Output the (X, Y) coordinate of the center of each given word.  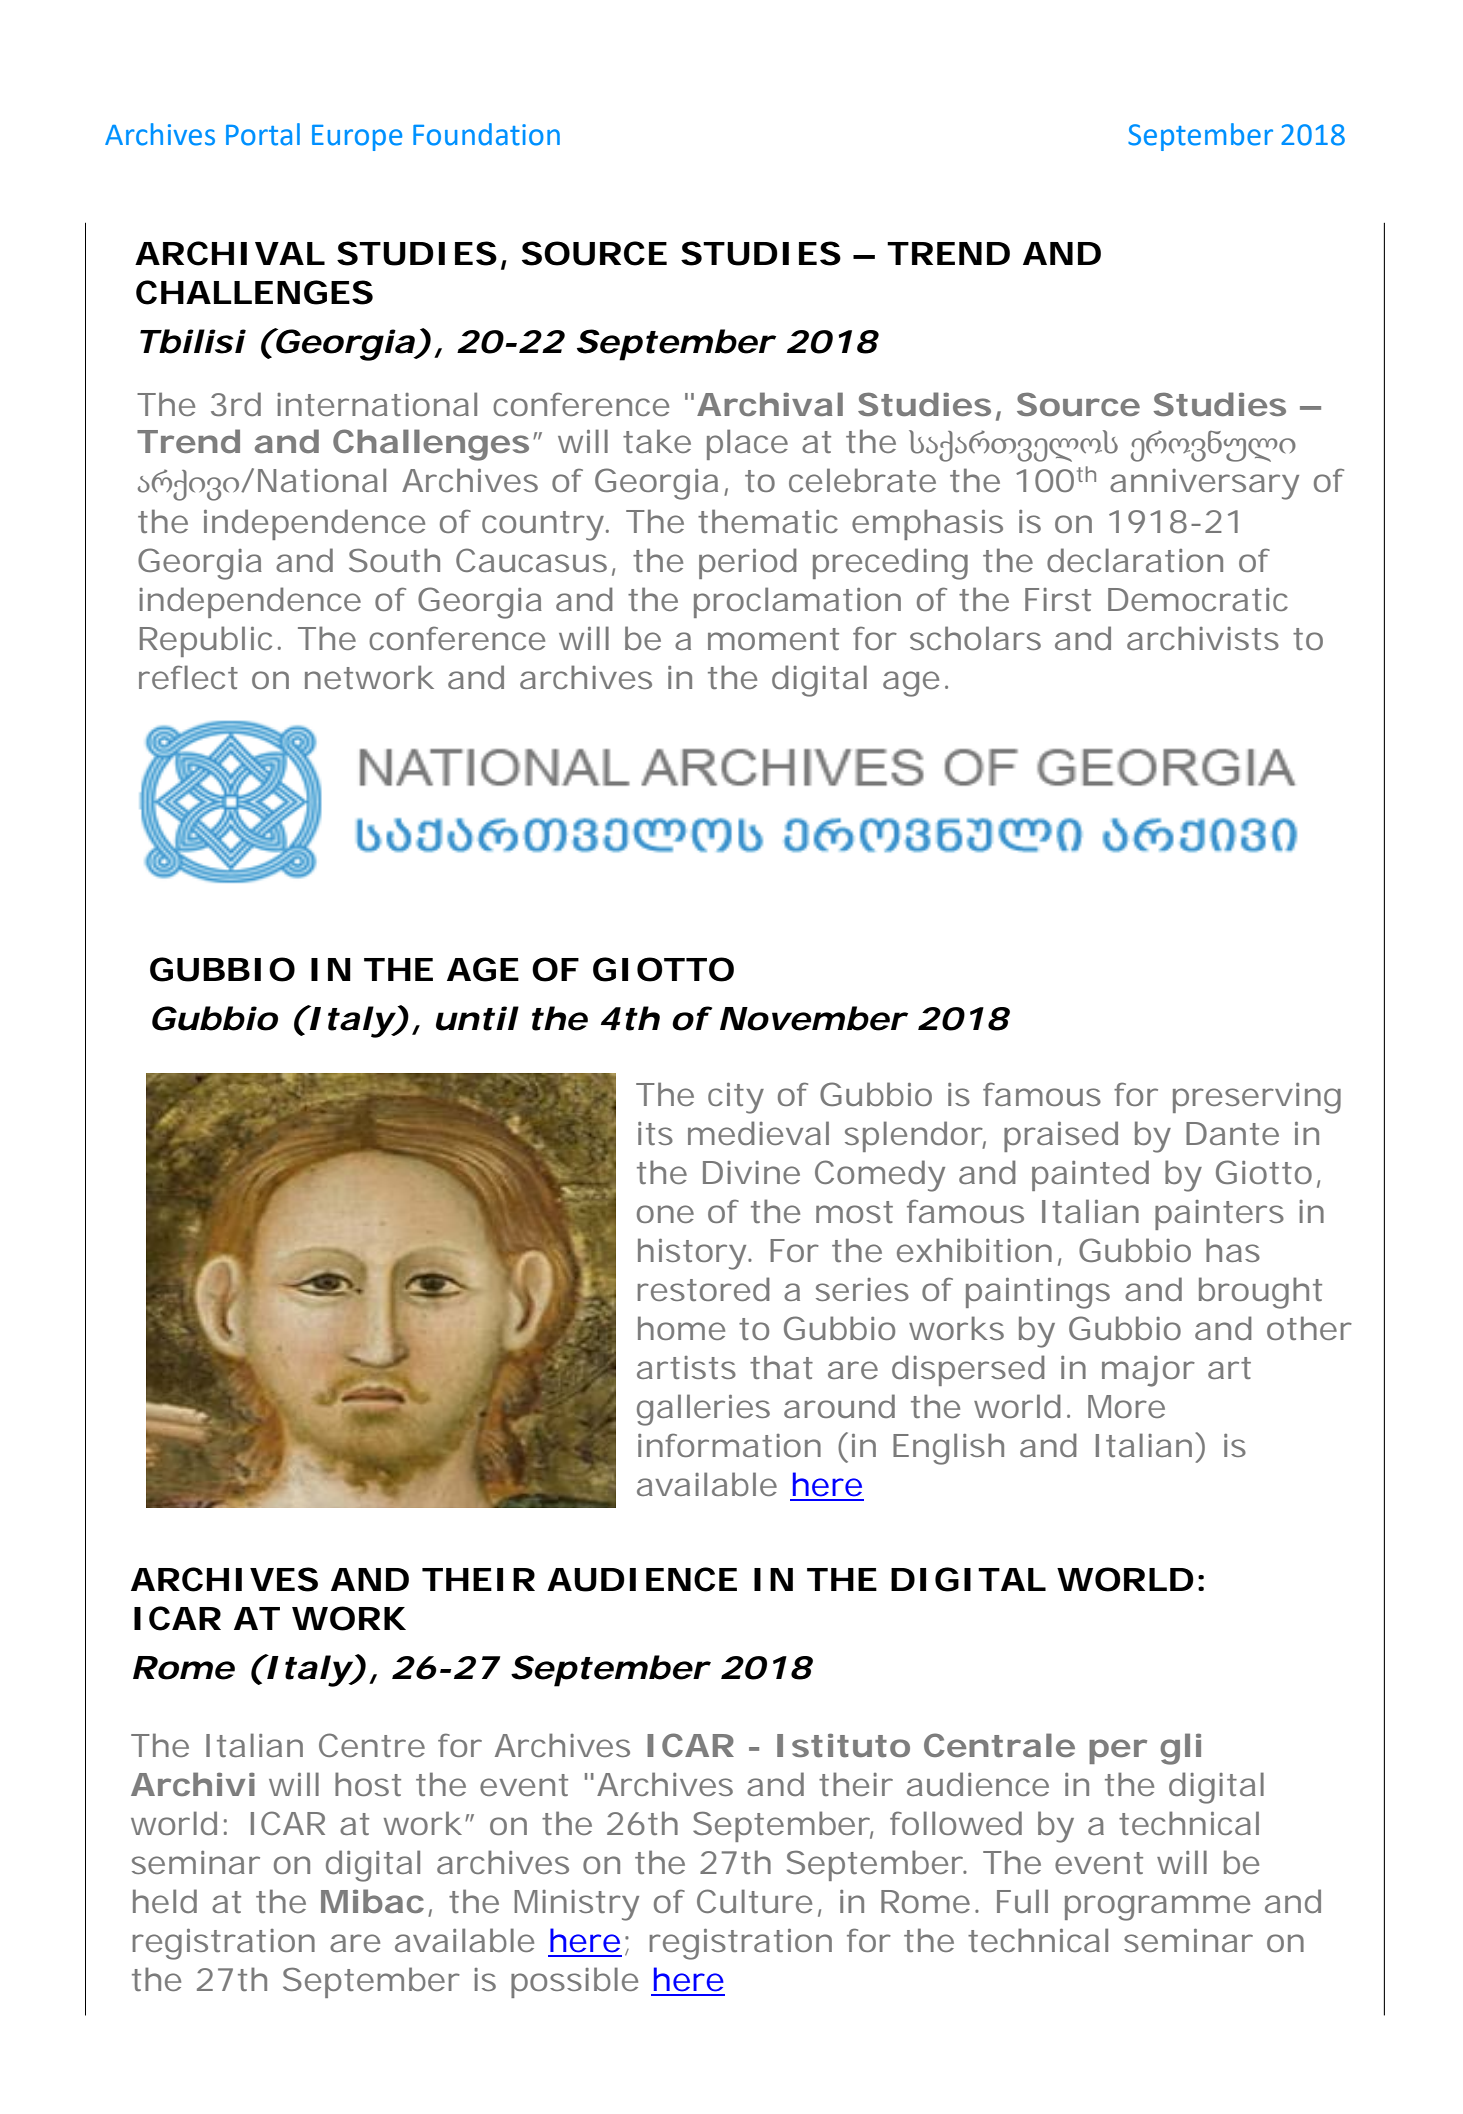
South (394, 560)
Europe (357, 138)
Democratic (1198, 599)
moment (773, 639)
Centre (372, 1745)
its (655, 1133)
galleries (703, 1410)
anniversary (1204, 484)
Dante (1232, 1133)
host (368, 1784)
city (736, 1098)
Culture (754, 1901)
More (1126, 1406)
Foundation (486, 134)
